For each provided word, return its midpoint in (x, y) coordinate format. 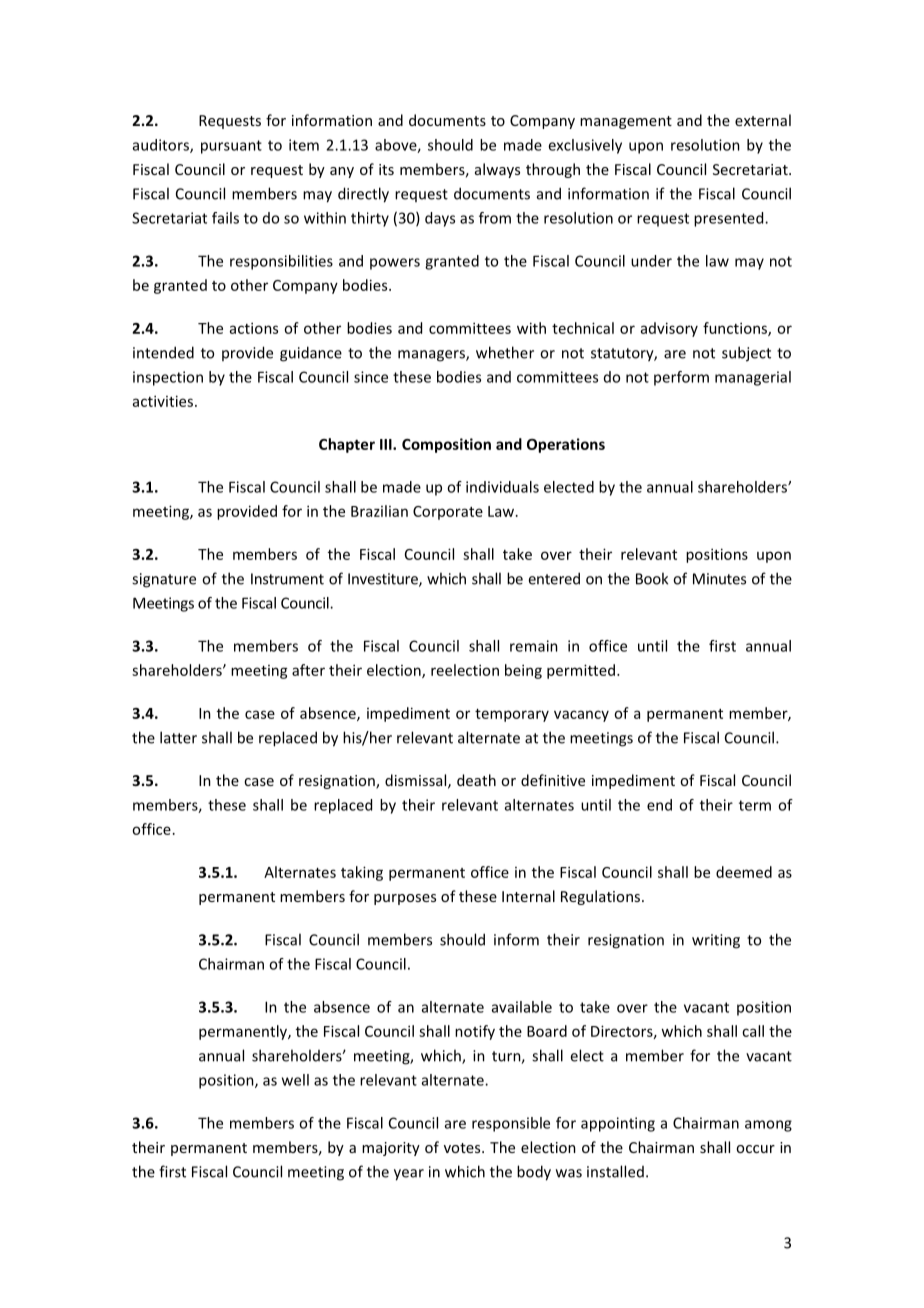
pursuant (231, 147)
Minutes (719, 579)
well (295, 1080)
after (308, 670)
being (523, 671)
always (497, 170)
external (763, 120)
